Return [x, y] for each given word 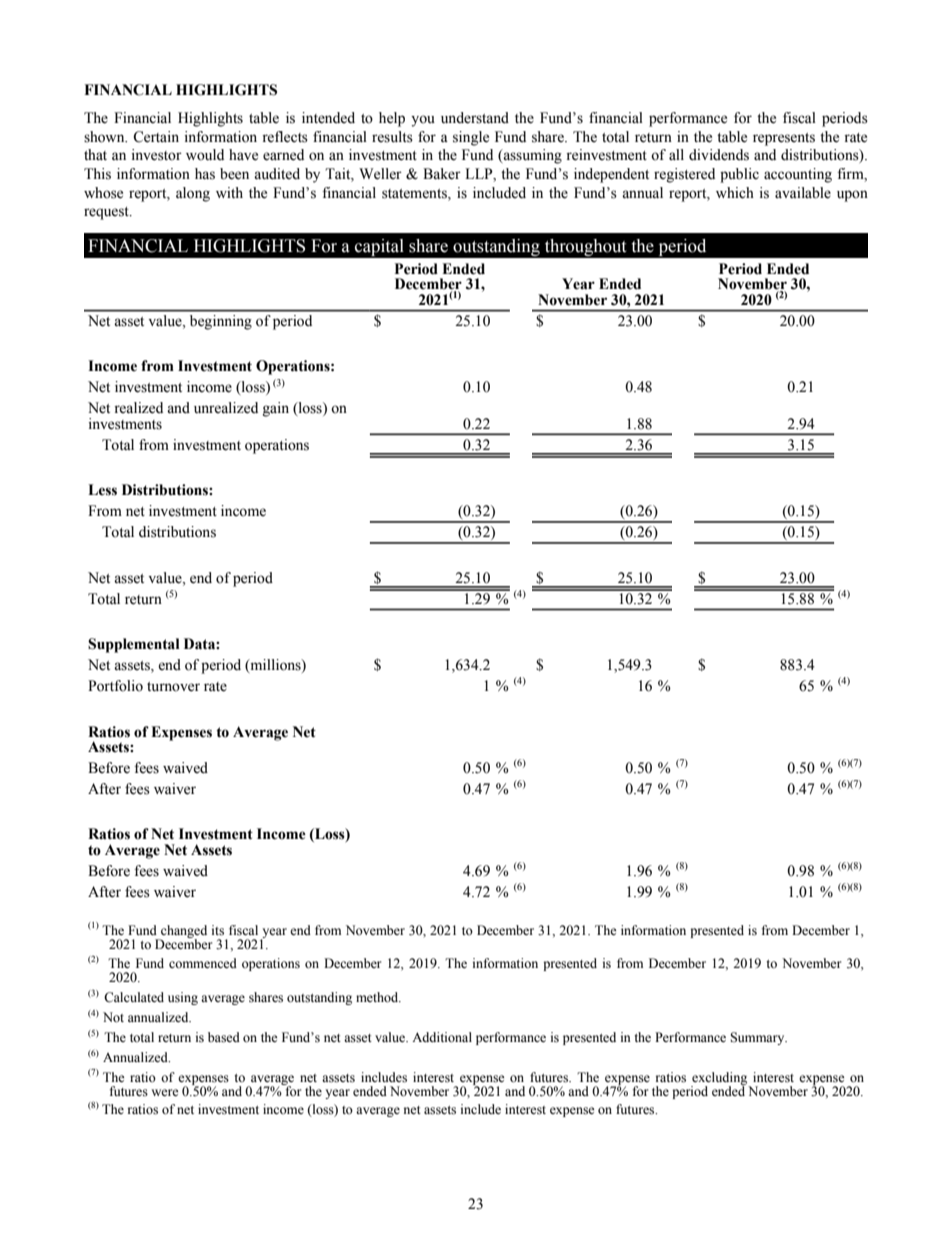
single [471, 138]
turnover [173, 687]
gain [276, 409]
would [205, 155]
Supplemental [134, 645]
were [165, 1092]
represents [784, 139]
